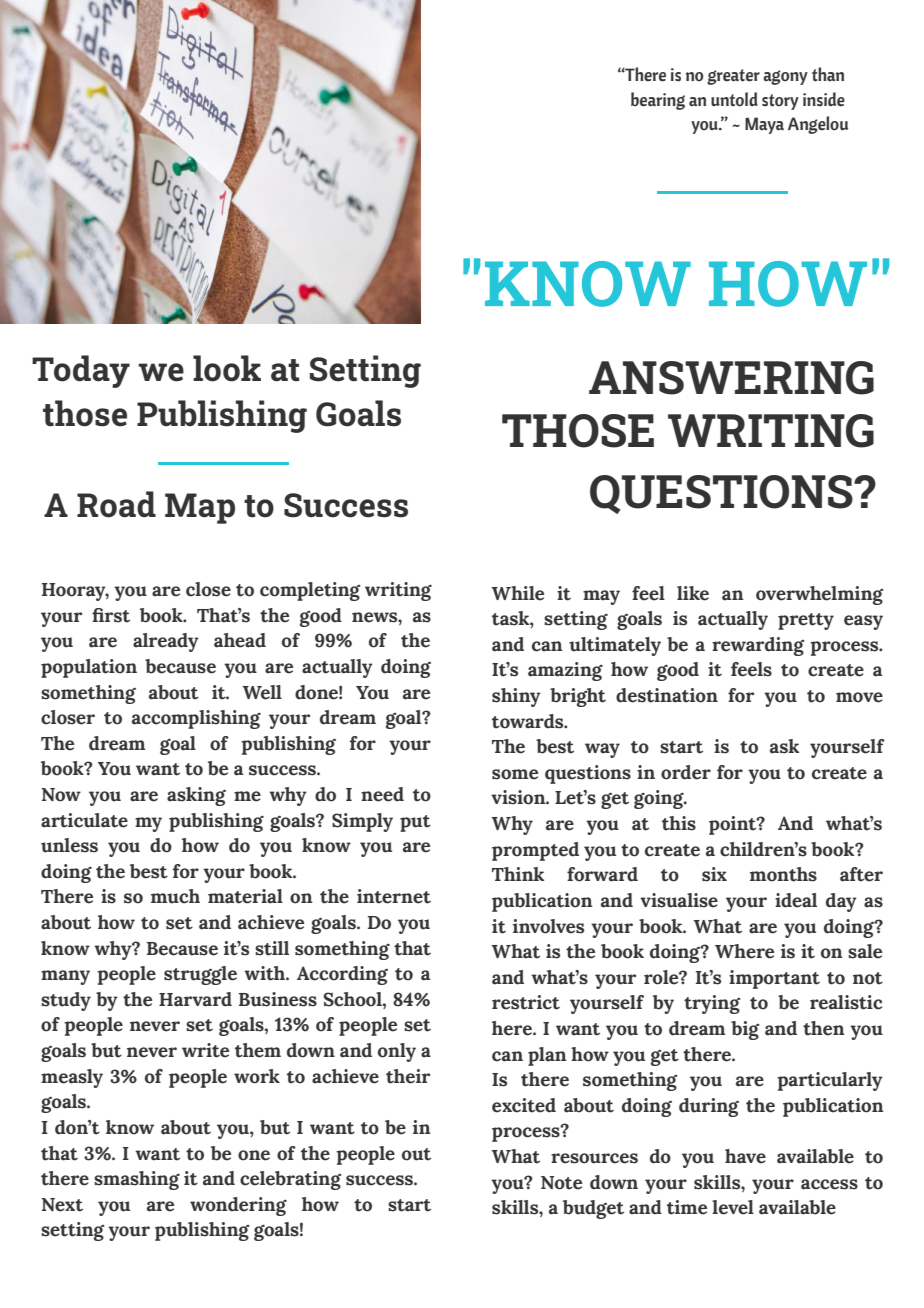 The image size is (924, 1308). I want to click on smashing, so click(137, 1180).
